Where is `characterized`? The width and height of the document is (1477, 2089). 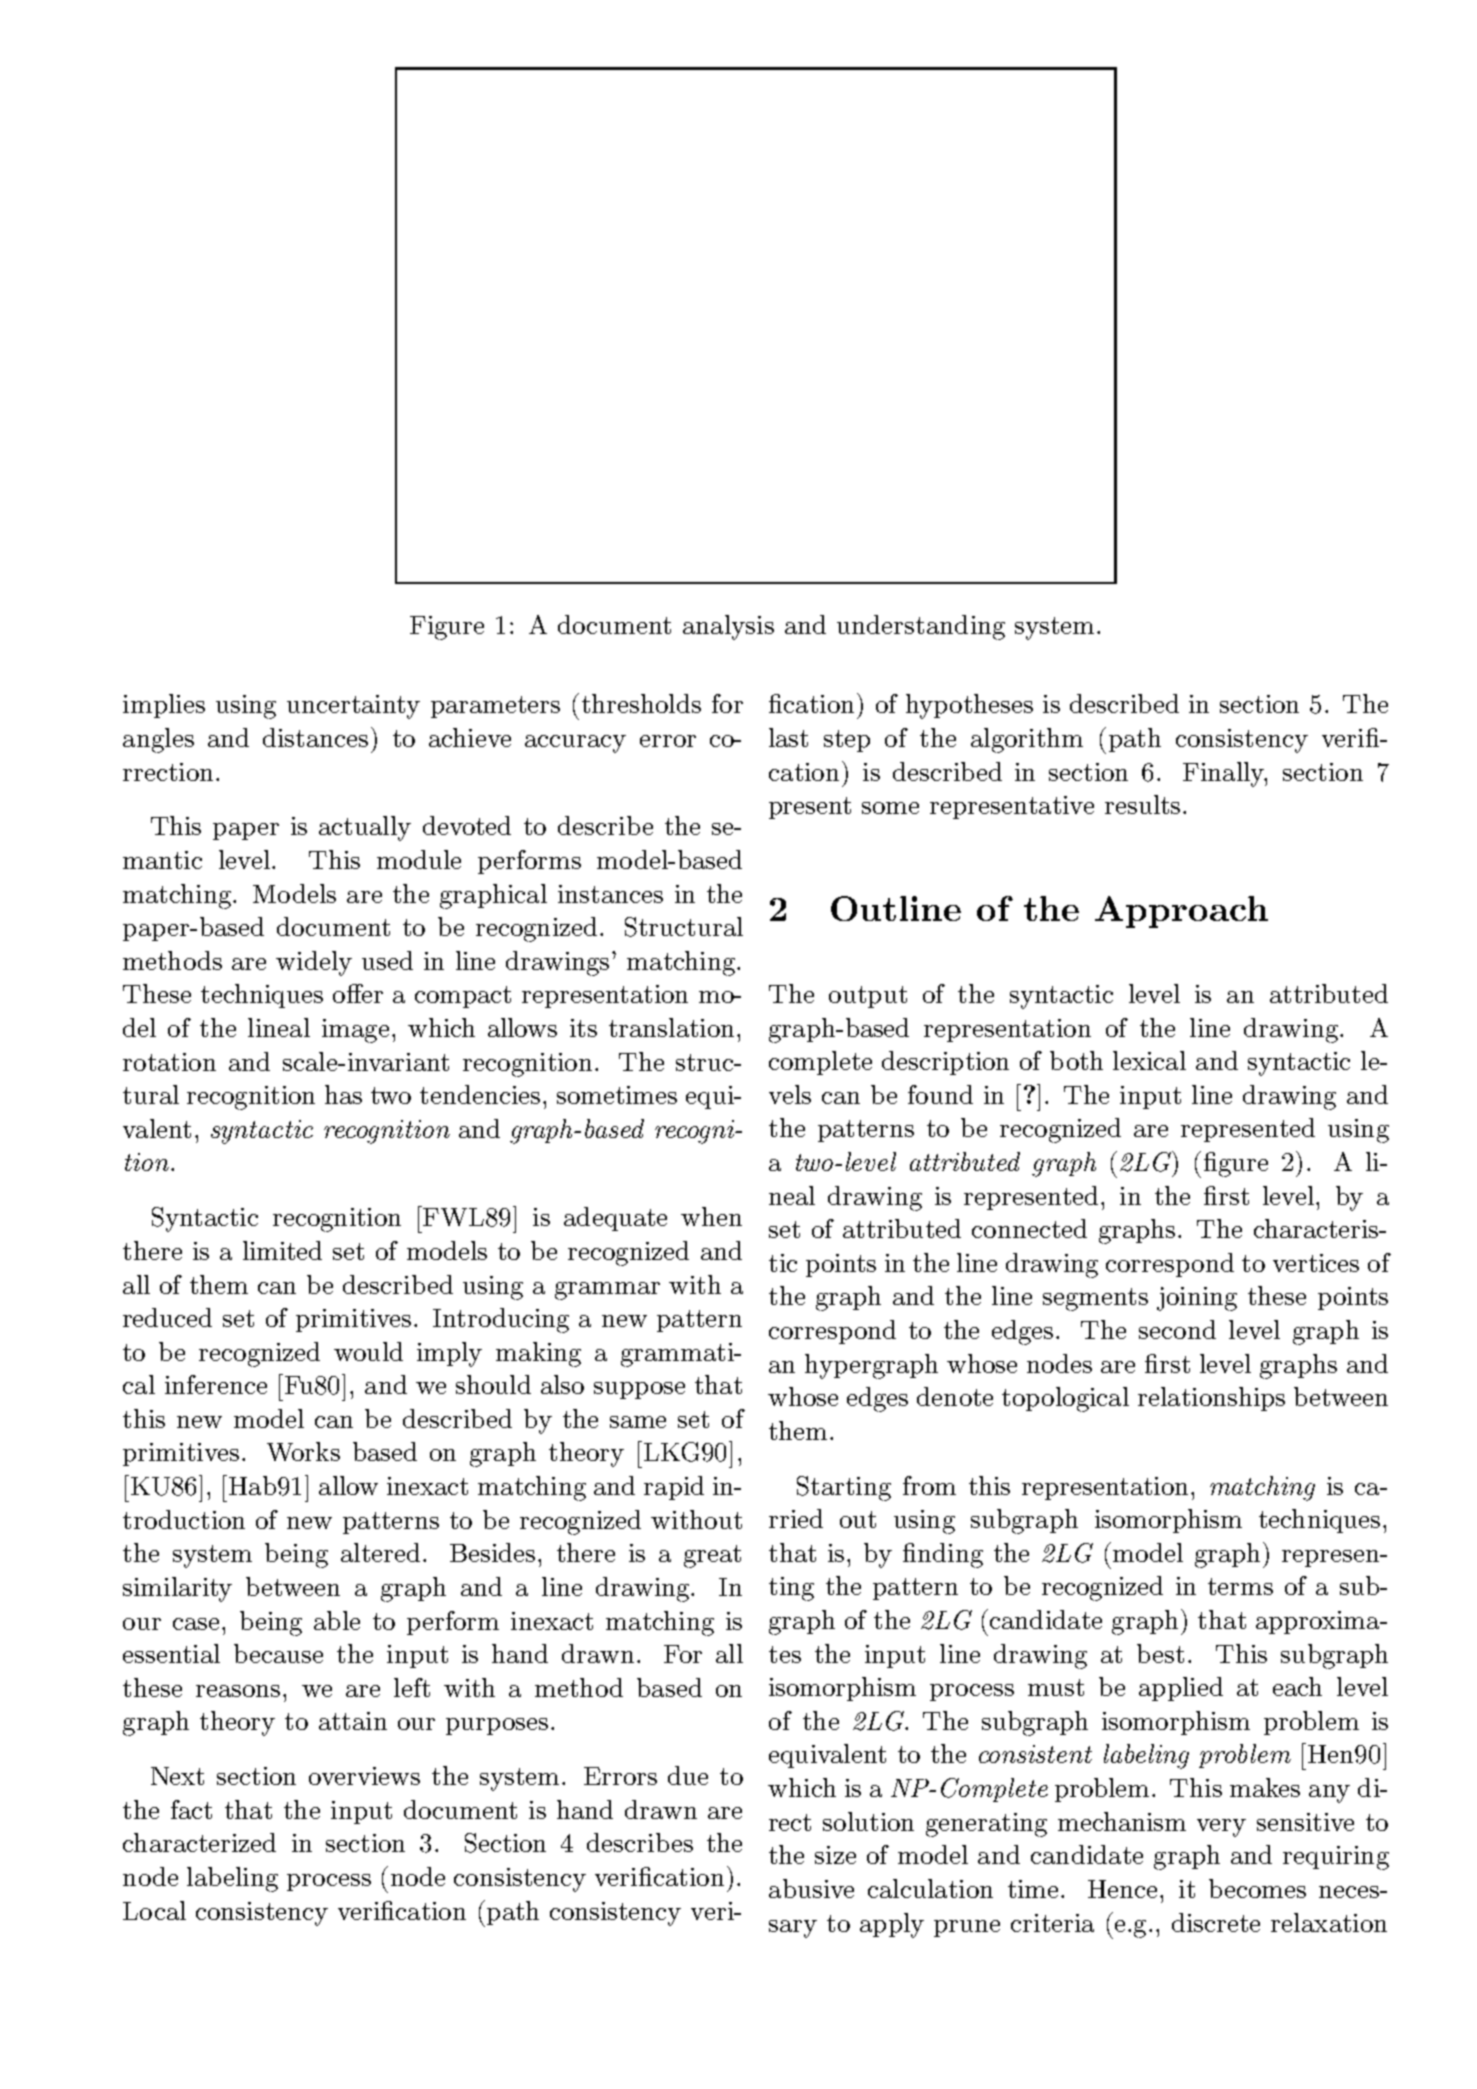 characterized is located at coordinates (199, 1842).
